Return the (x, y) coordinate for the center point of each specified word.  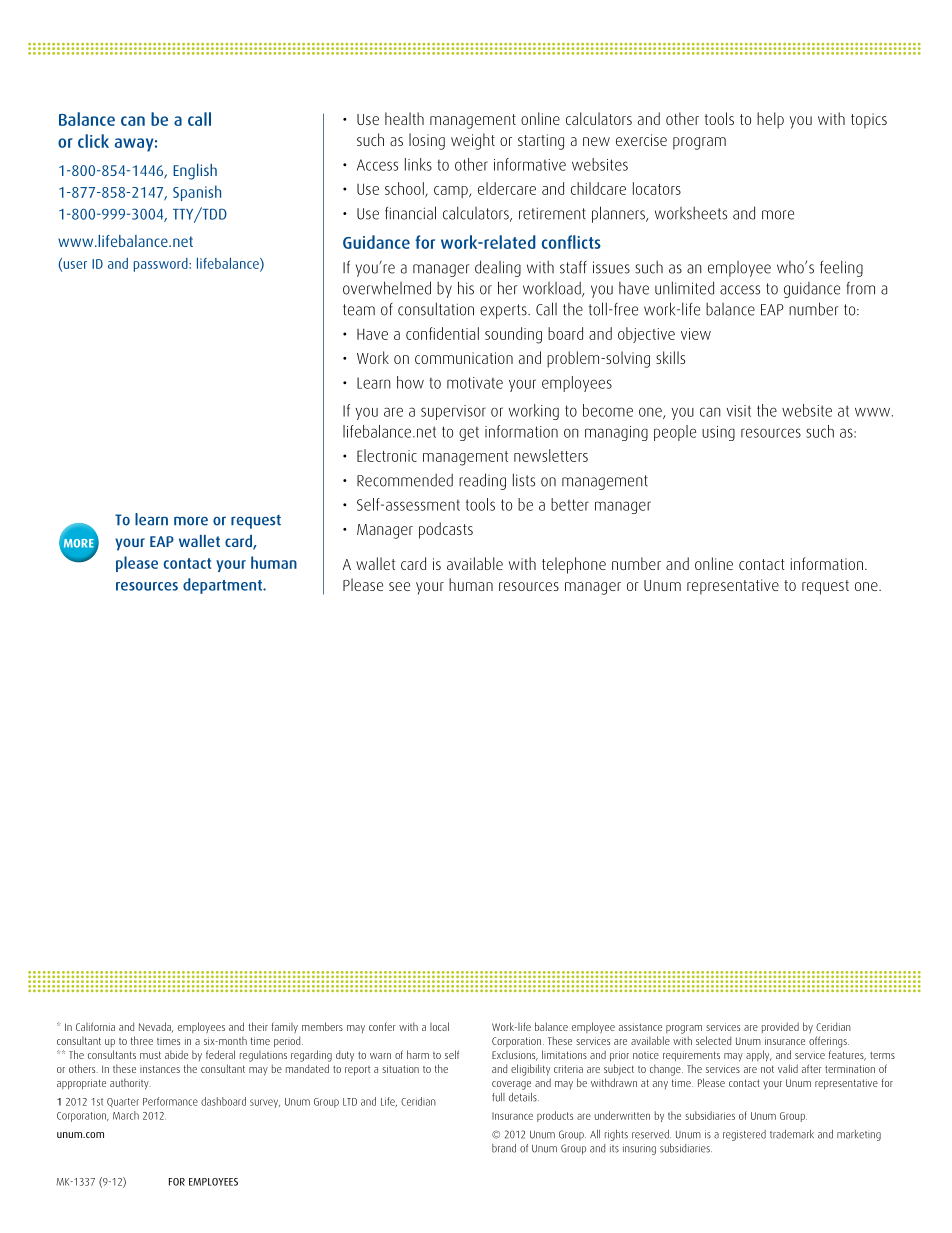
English (195, 172)
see (399, 586)
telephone (574, 565)
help (770, 120)
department (223, 586)
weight (473, 141)
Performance (170, 1101)
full (498, 1097)
